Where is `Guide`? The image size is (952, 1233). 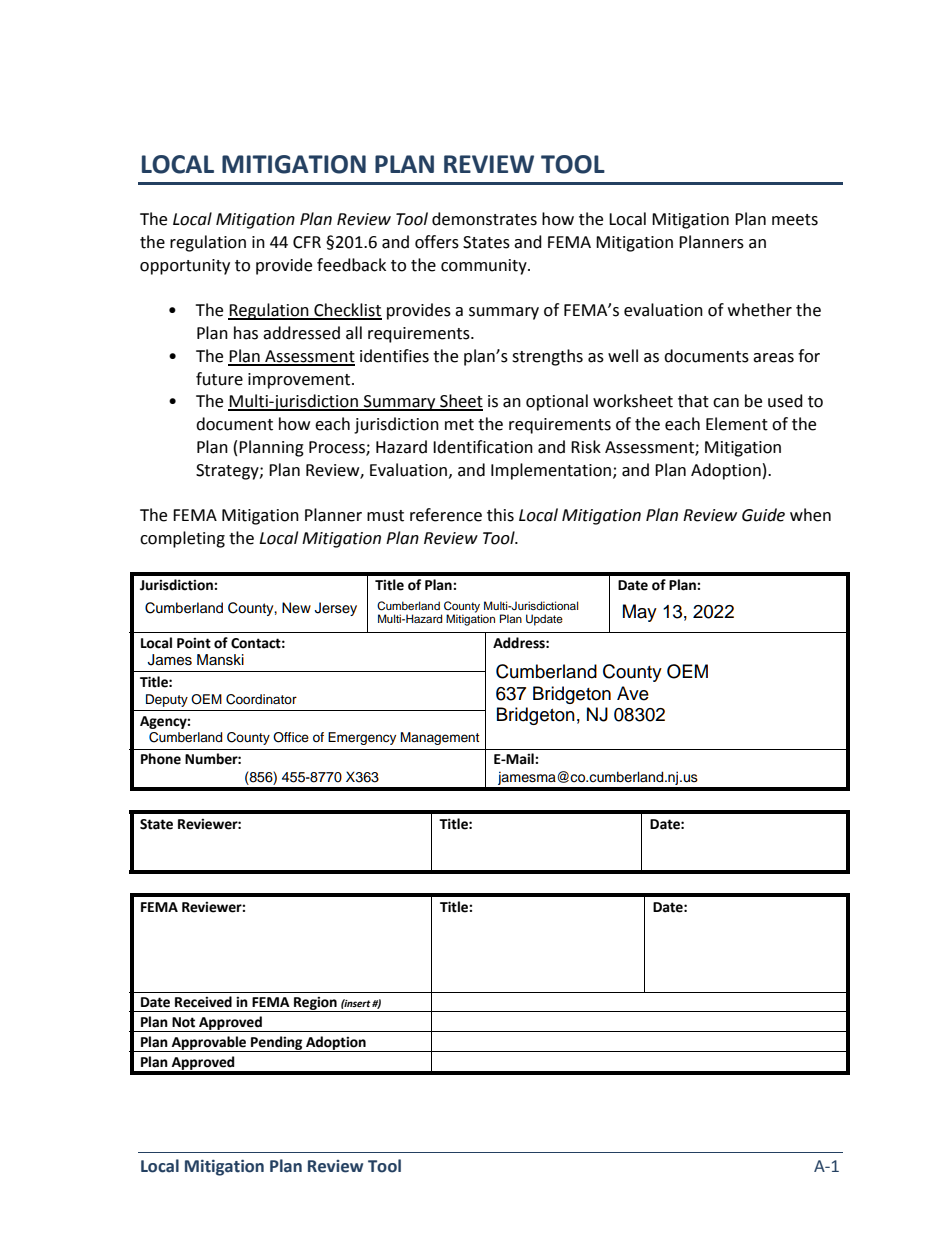 Guide is located at coordinates (763, 515).
